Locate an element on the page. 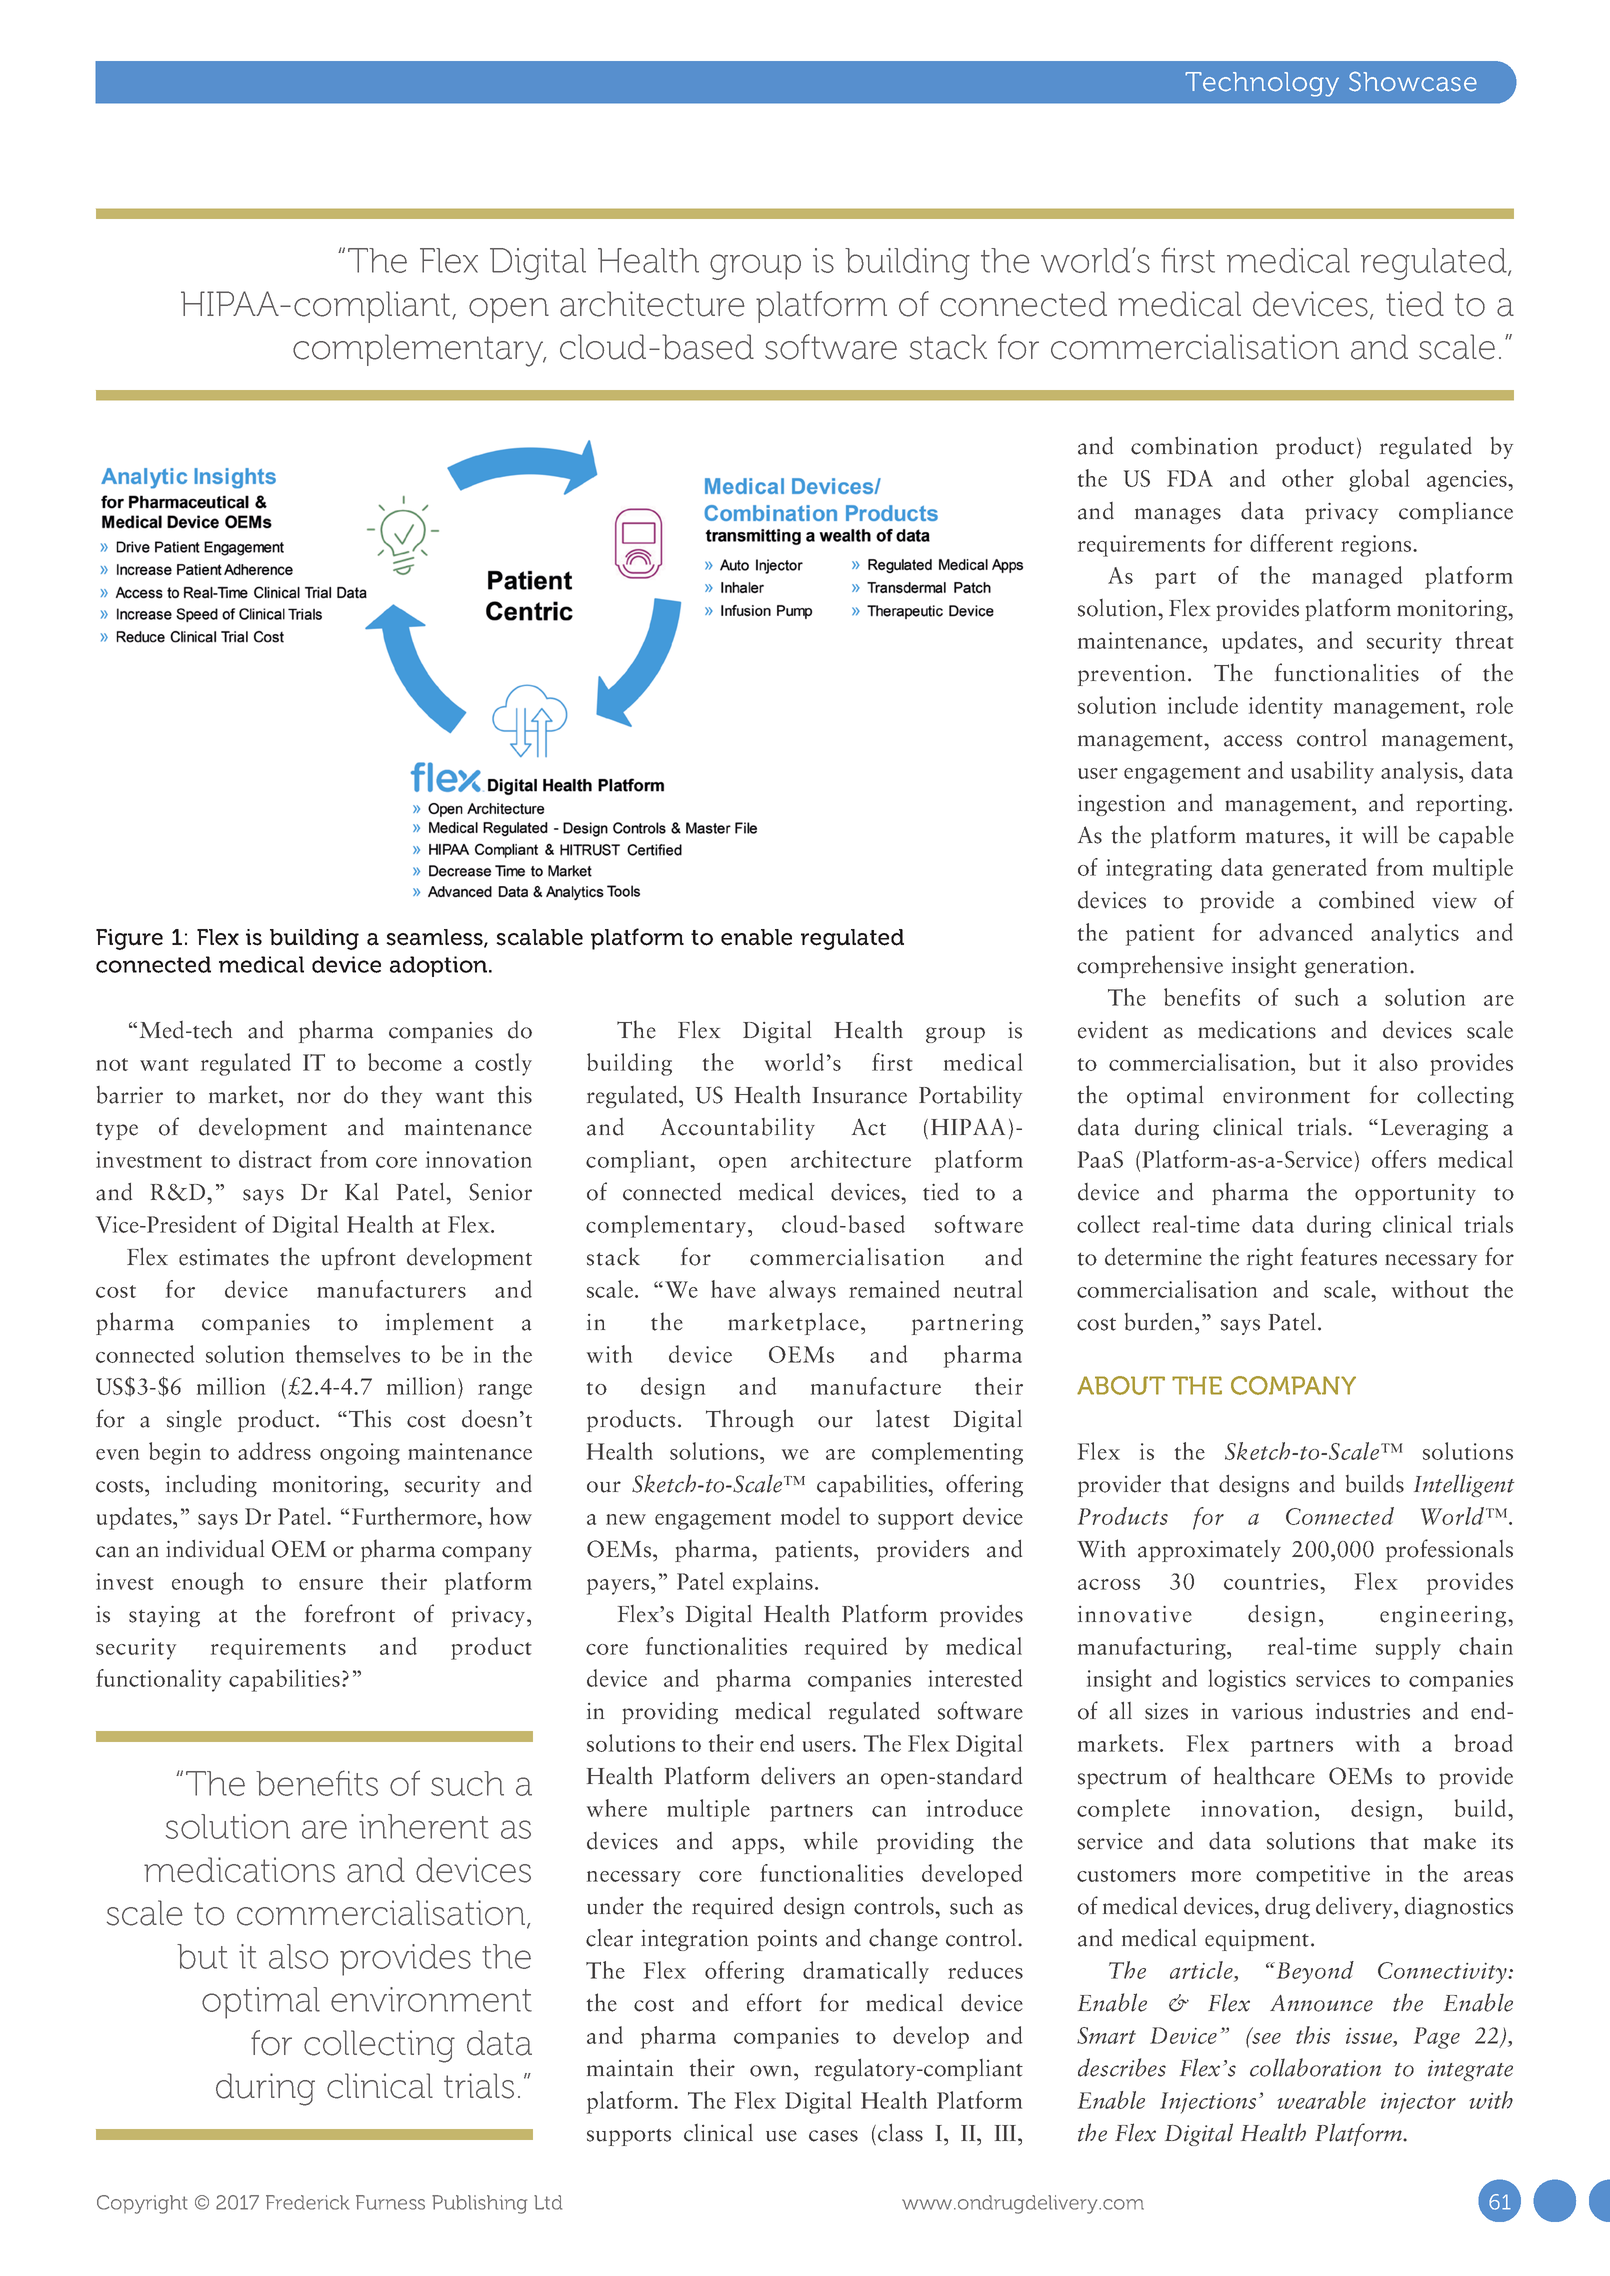 This document has width=1610, height=2276. combination is located at coordinates (1194, 446).
